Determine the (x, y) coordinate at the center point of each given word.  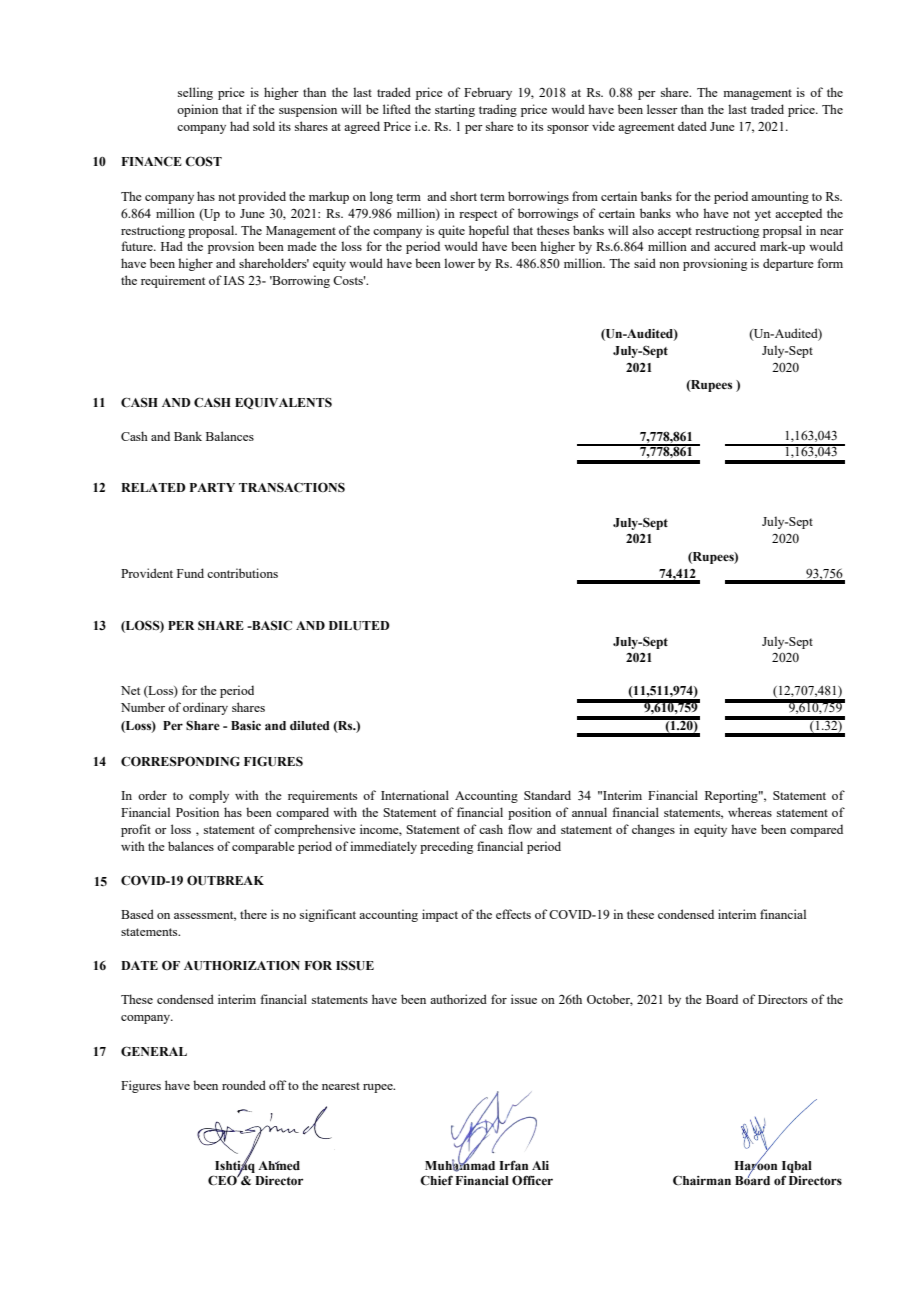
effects (513, 914)
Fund (190, 573)
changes (653, 830)
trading (498, 110)
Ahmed (279, 1165)
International (415, 795)
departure (788, 264)
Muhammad (460, 1165)
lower (459, 263)
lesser (662, 109)
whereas (750, 812)
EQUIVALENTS (283, 403)
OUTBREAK (225, 880)
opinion (197, 110)
